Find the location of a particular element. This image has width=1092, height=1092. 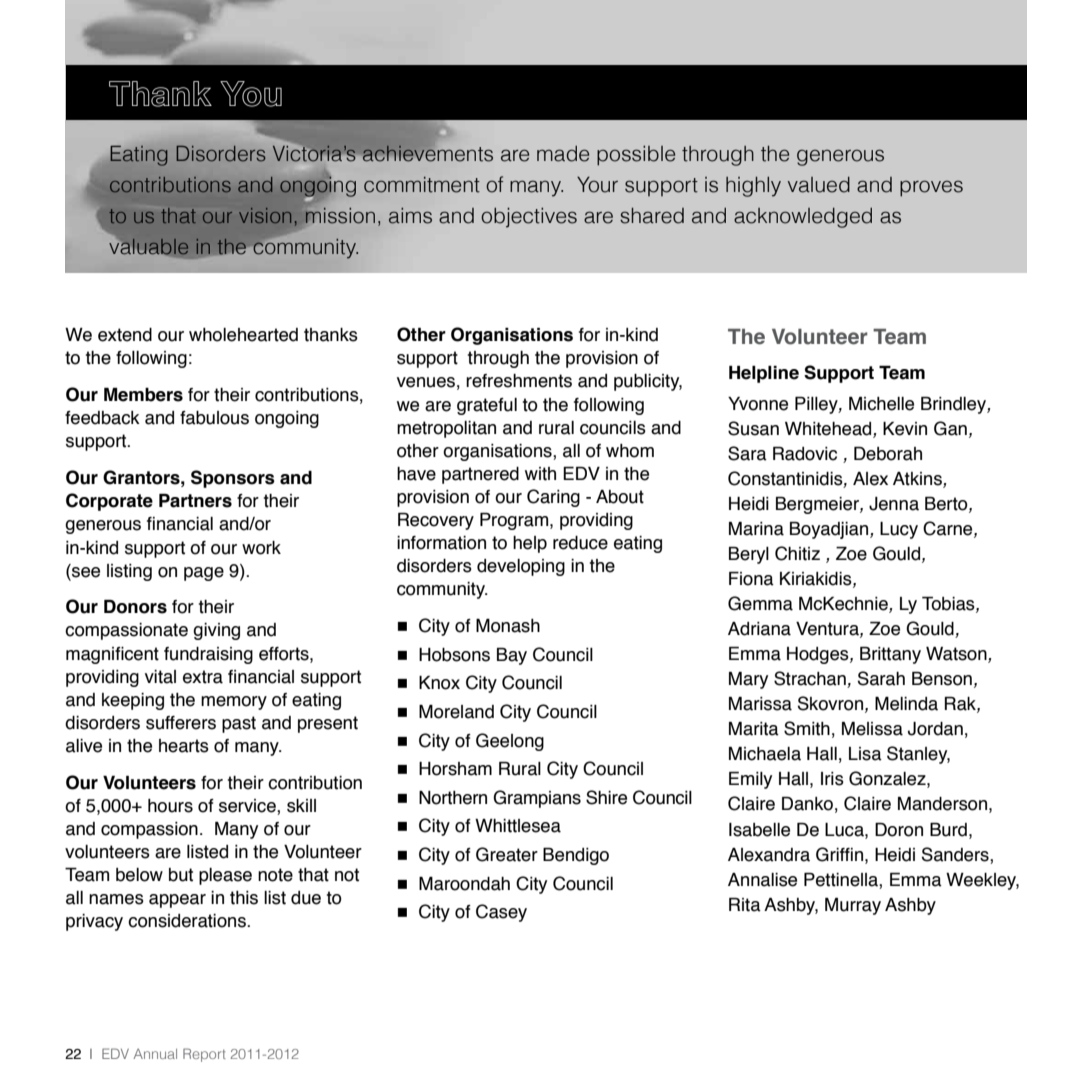

valued is located at coordinates (819, 185).
